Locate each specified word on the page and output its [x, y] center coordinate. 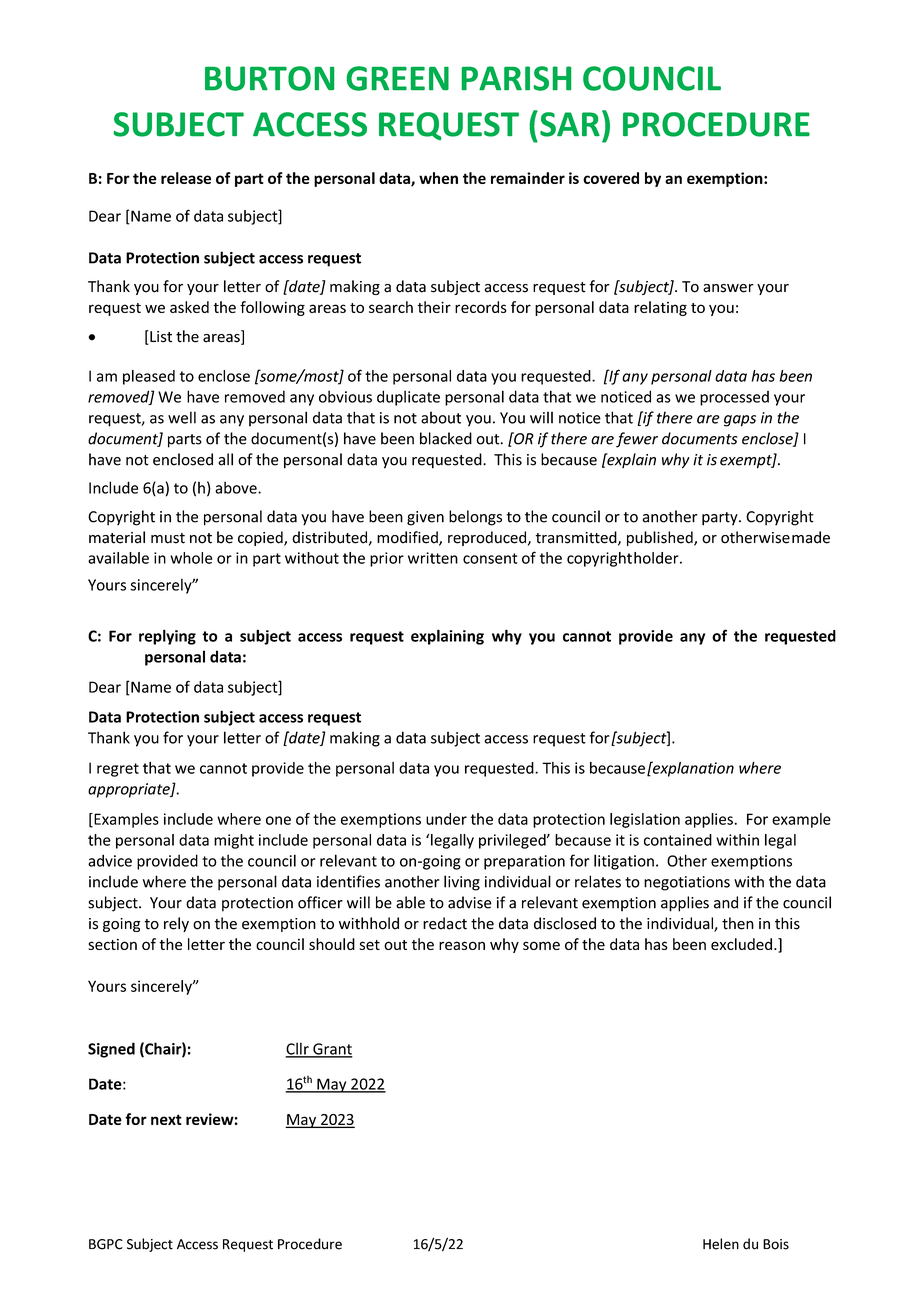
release [186, 178]
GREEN [398, 78]
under [446, 819]
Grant [332, 1050]
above [237, 487]
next [166, 1119]
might [234, 841]
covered [611, 178]
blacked [446, 438]
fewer [637, 440]
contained [678, 840]
